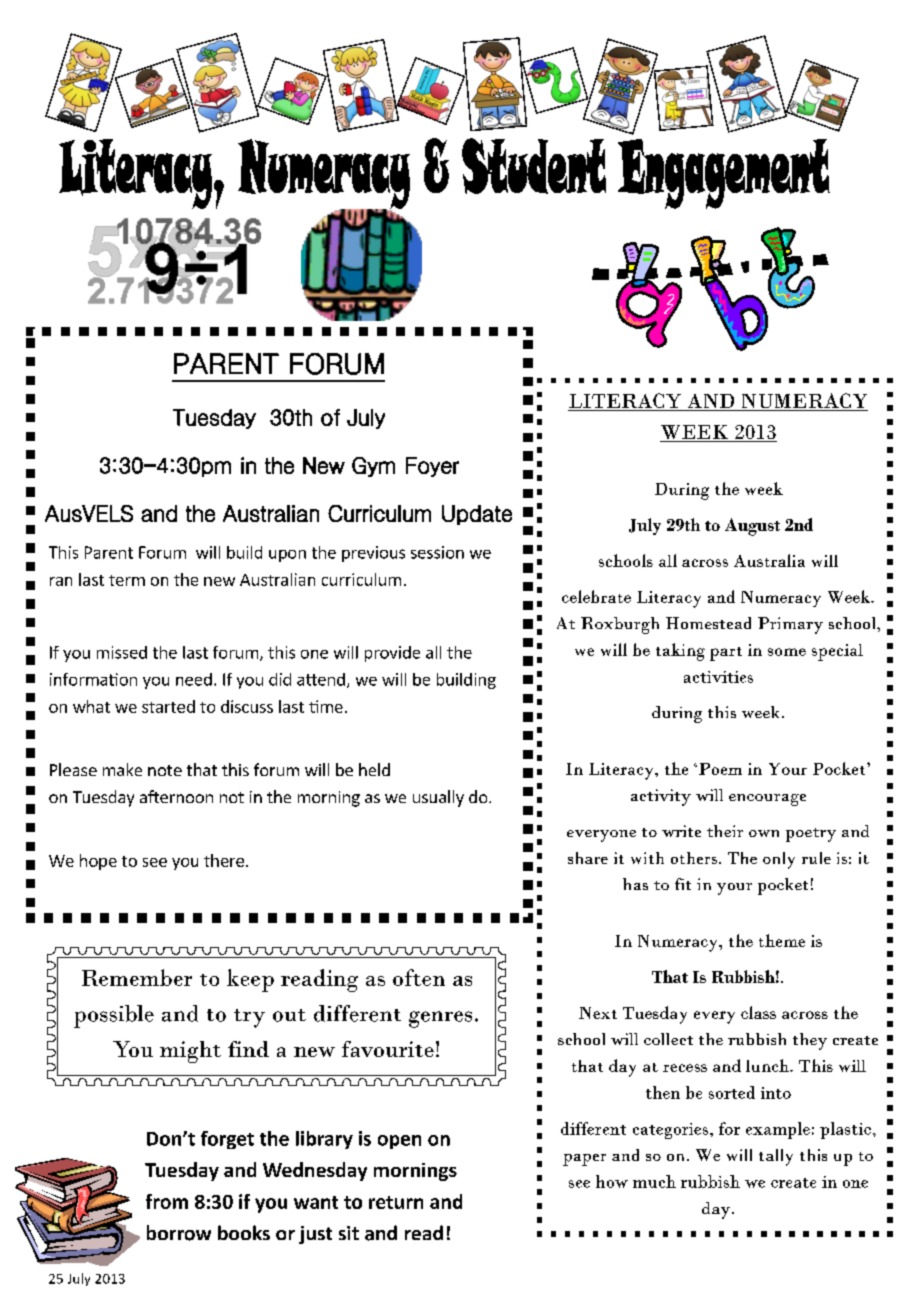  What do you see at coordinates (438, 798) in the screenshot?
I see `usually` at bounding box center [438, 798].
